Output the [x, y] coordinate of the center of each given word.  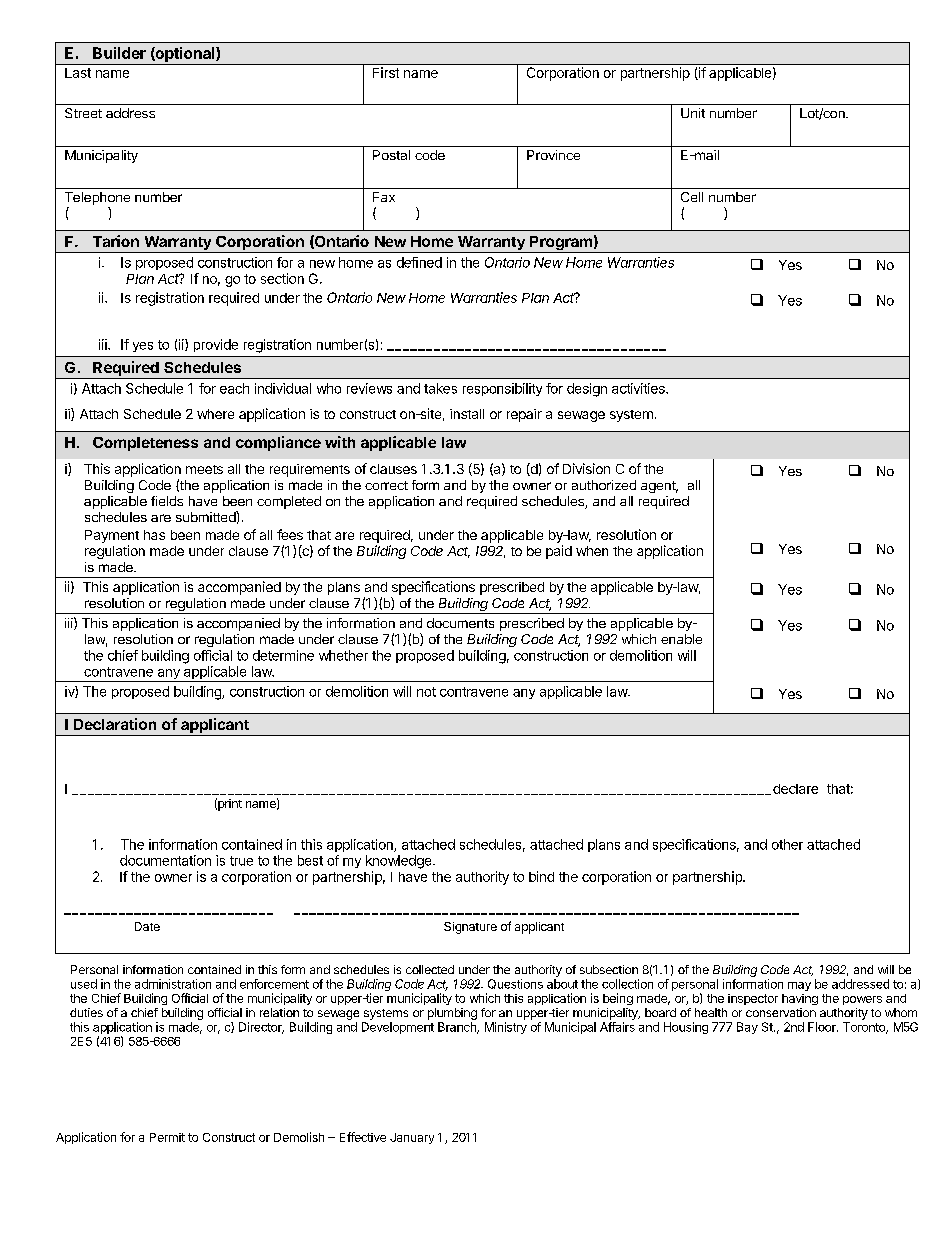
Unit [693, 113]
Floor [823, 1027]
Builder [119, 53]
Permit [167, 1137]
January [412, 1138]
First [386, 72]
